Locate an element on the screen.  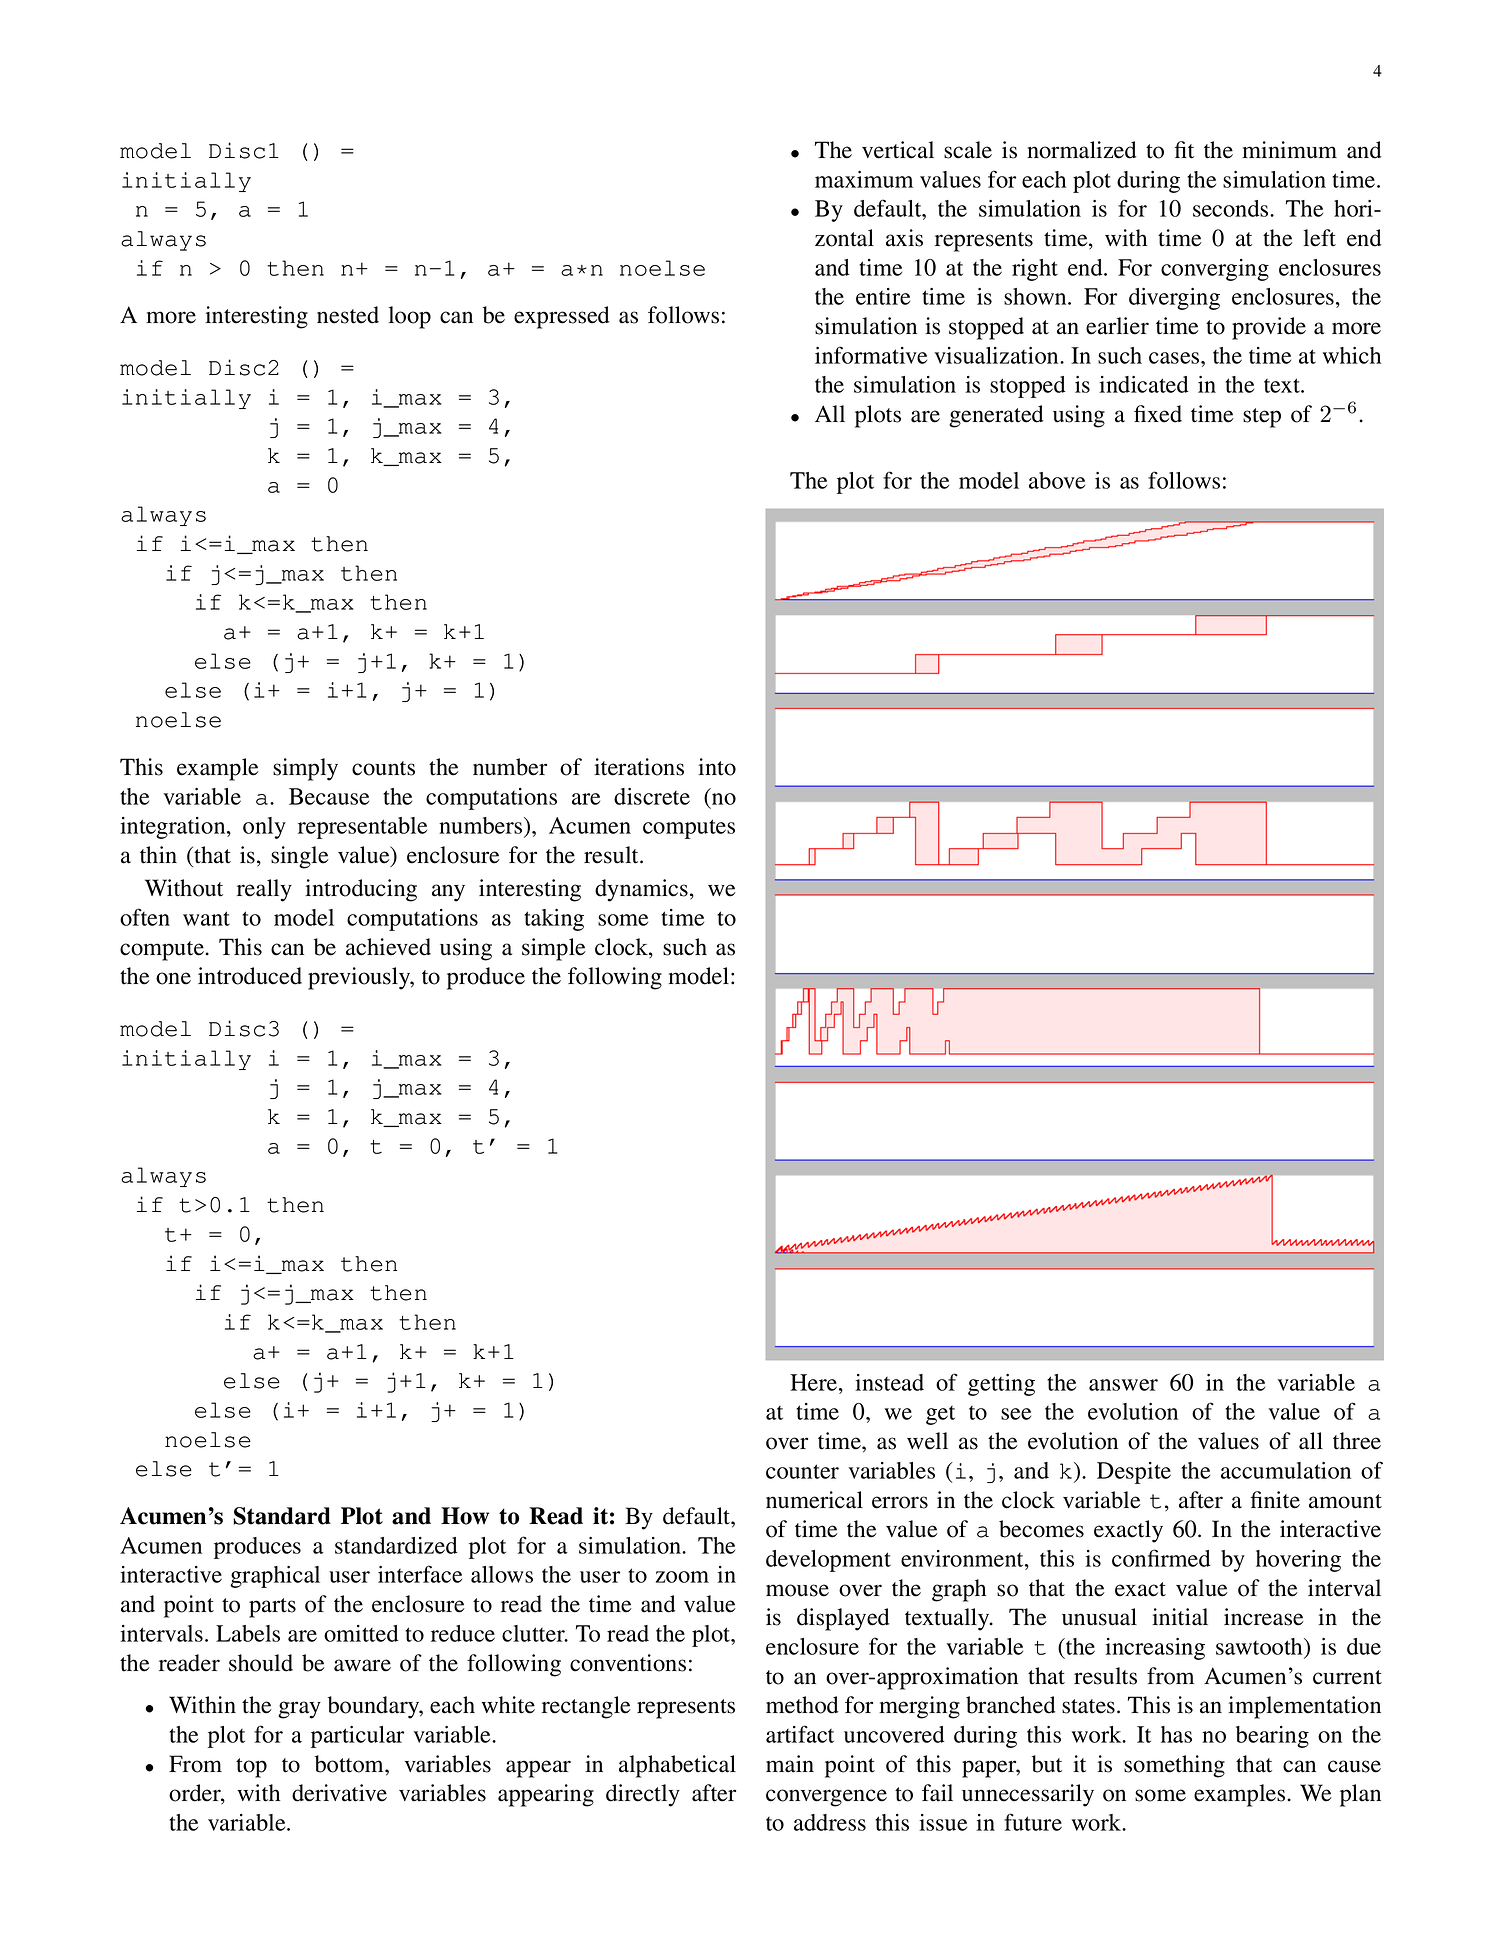
dynamics is located at coordinates (641, 890).
